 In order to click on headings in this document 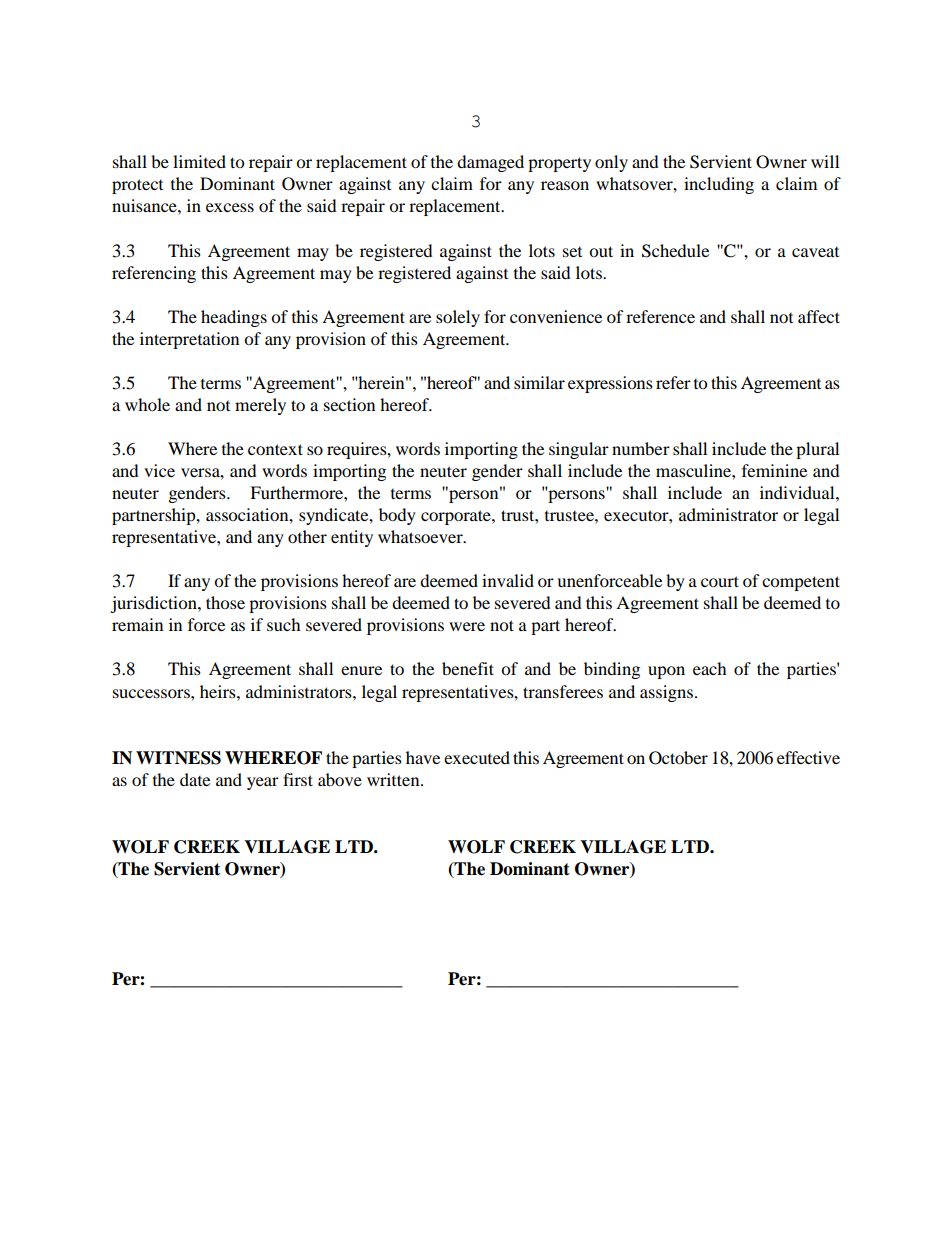, I will do `click(234, 318)`.
